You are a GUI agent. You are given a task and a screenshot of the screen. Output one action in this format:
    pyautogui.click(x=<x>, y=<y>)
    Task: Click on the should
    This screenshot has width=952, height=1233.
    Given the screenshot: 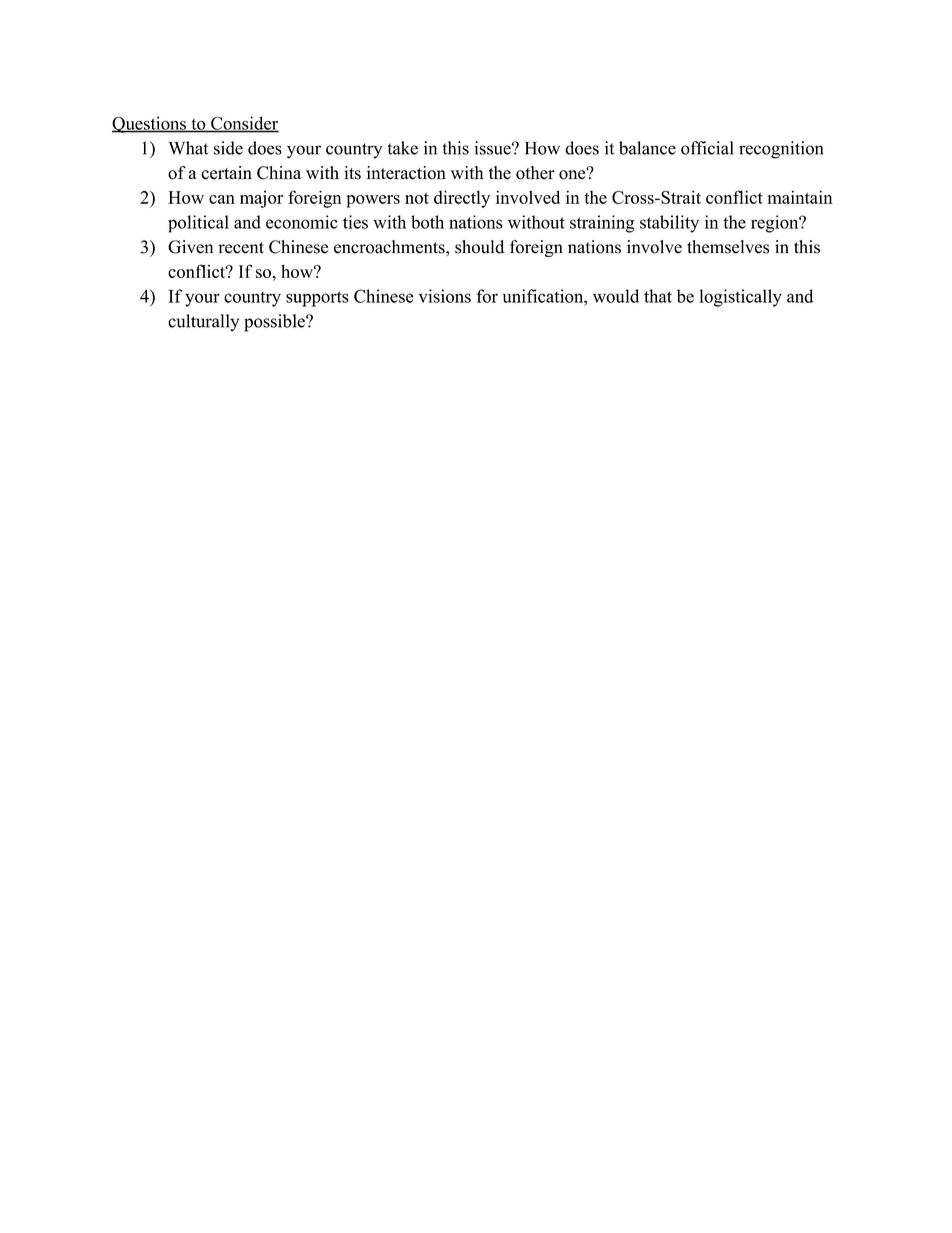 What is the action you would take?
    pyautogui.click(x=479, y=247)
